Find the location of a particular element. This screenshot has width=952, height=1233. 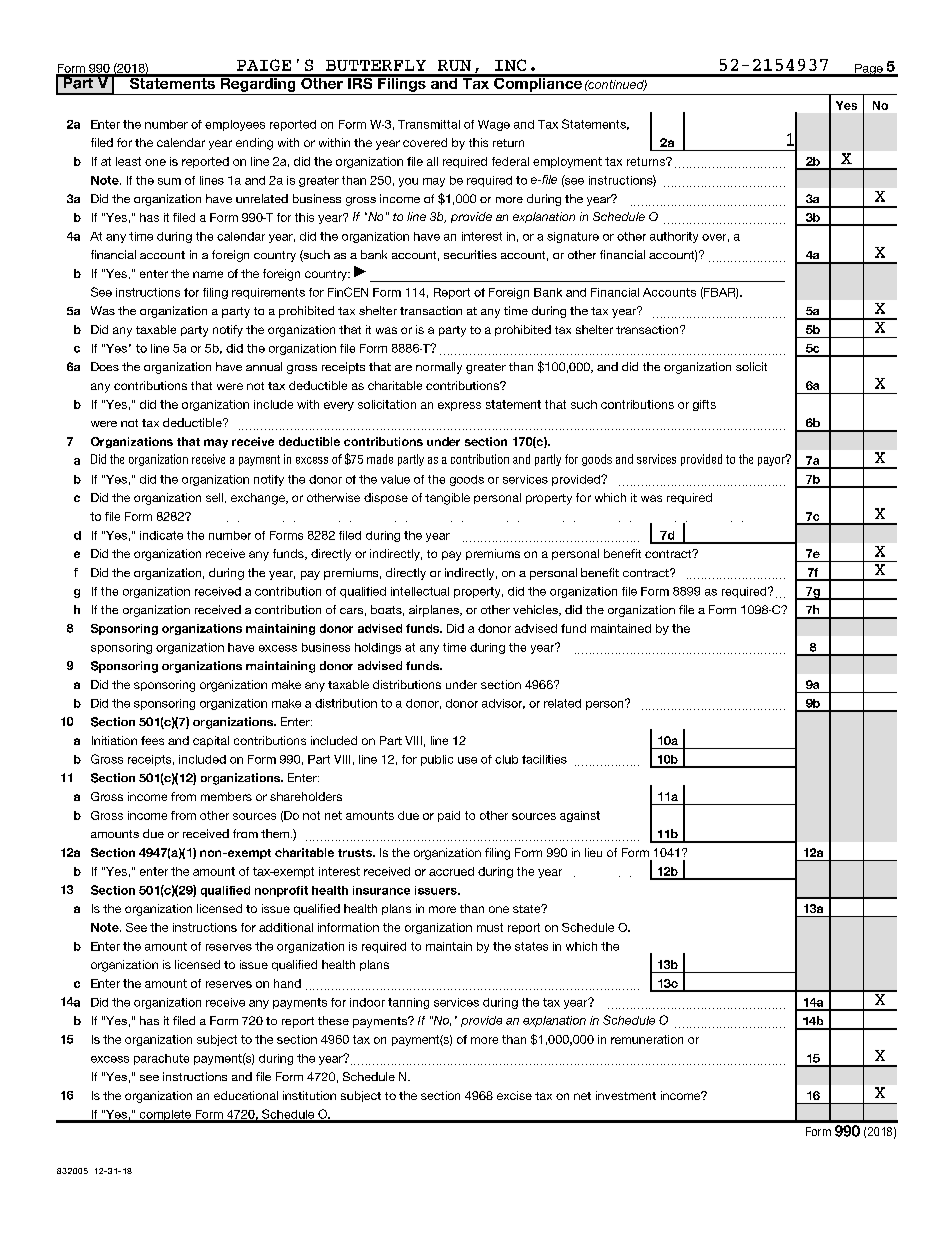

IRS is located at coordinates (360, 82).
